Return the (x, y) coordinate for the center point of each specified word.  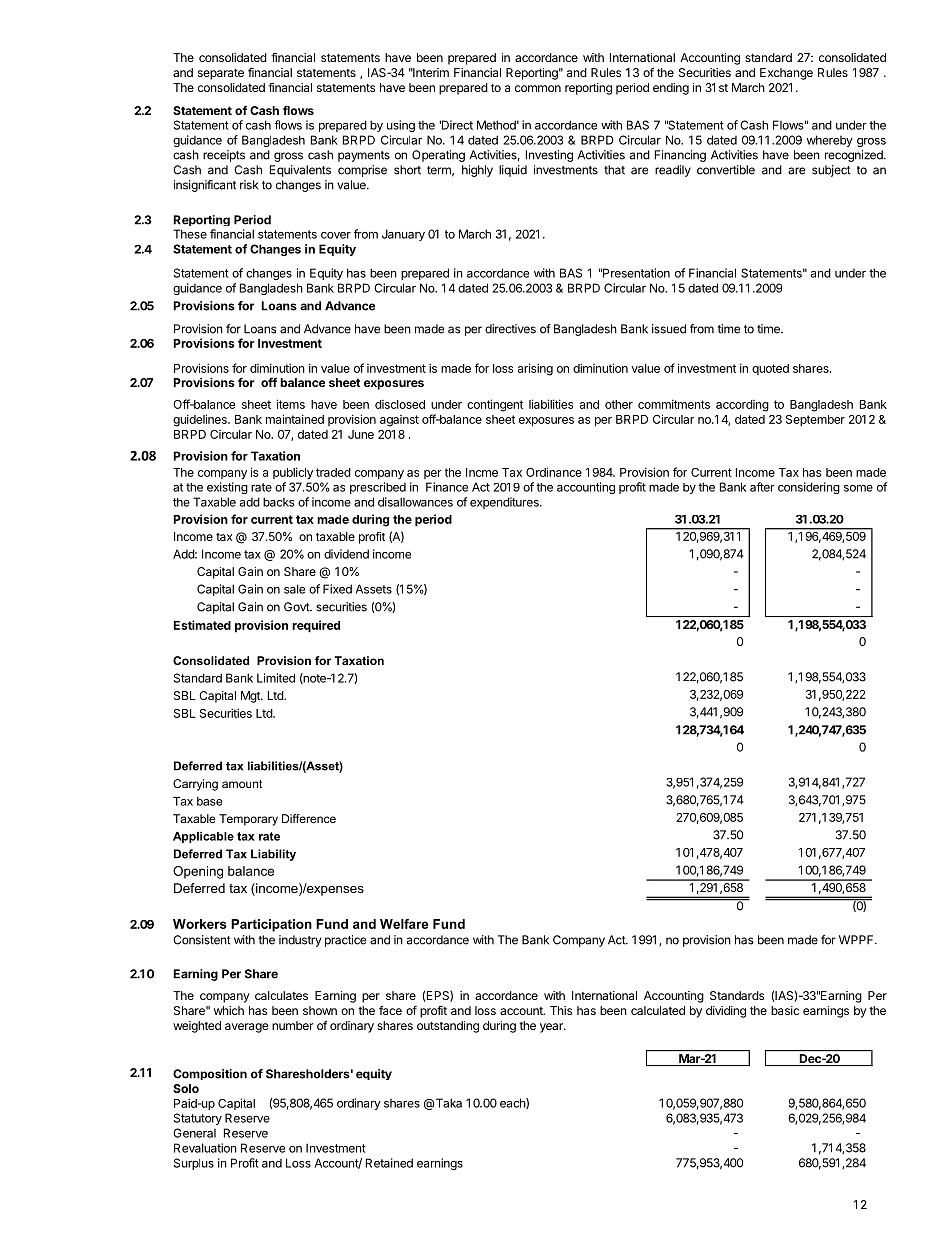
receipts (224, 156)
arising (535, 369)
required (316, 626)
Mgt (251, 697)
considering (809, 488)
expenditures (505, 503)
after (762, 487)
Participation (271, 925)
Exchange (786, 74)
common (538, 88)
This (561, 1010)
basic (785, 1010)
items (291, 404)
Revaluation (205, 1148)
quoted (770, 369)
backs (279, 502)
